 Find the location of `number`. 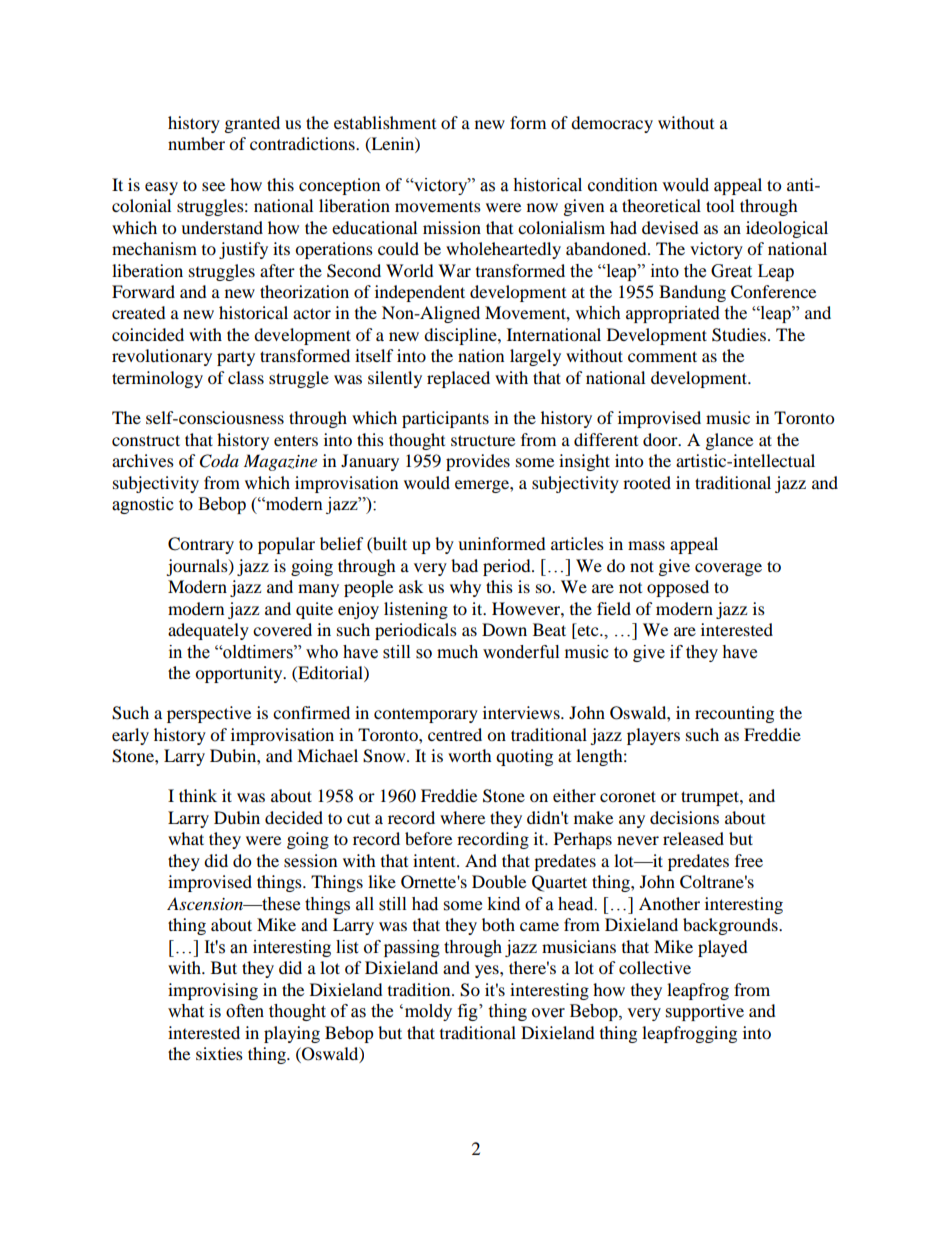

number is located at coordinates (196, 143).
